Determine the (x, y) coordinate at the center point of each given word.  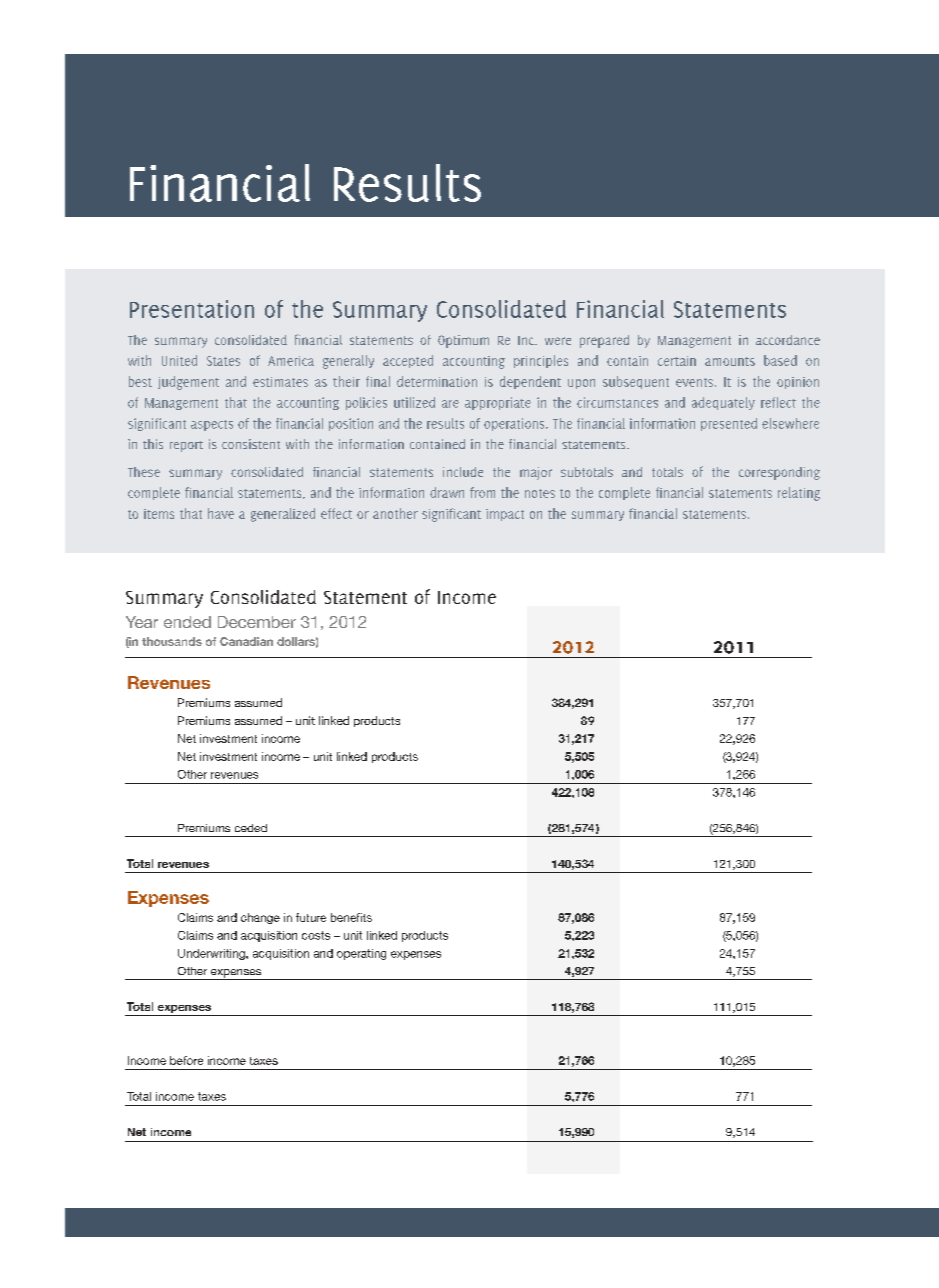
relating (799, 494)
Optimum (463, 341)
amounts (730, 361)
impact (505, 515)
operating (361, 954)
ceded (251, 828)
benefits (351, 917)
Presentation (192, 309)
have (221, 513)
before (186, 1060)
